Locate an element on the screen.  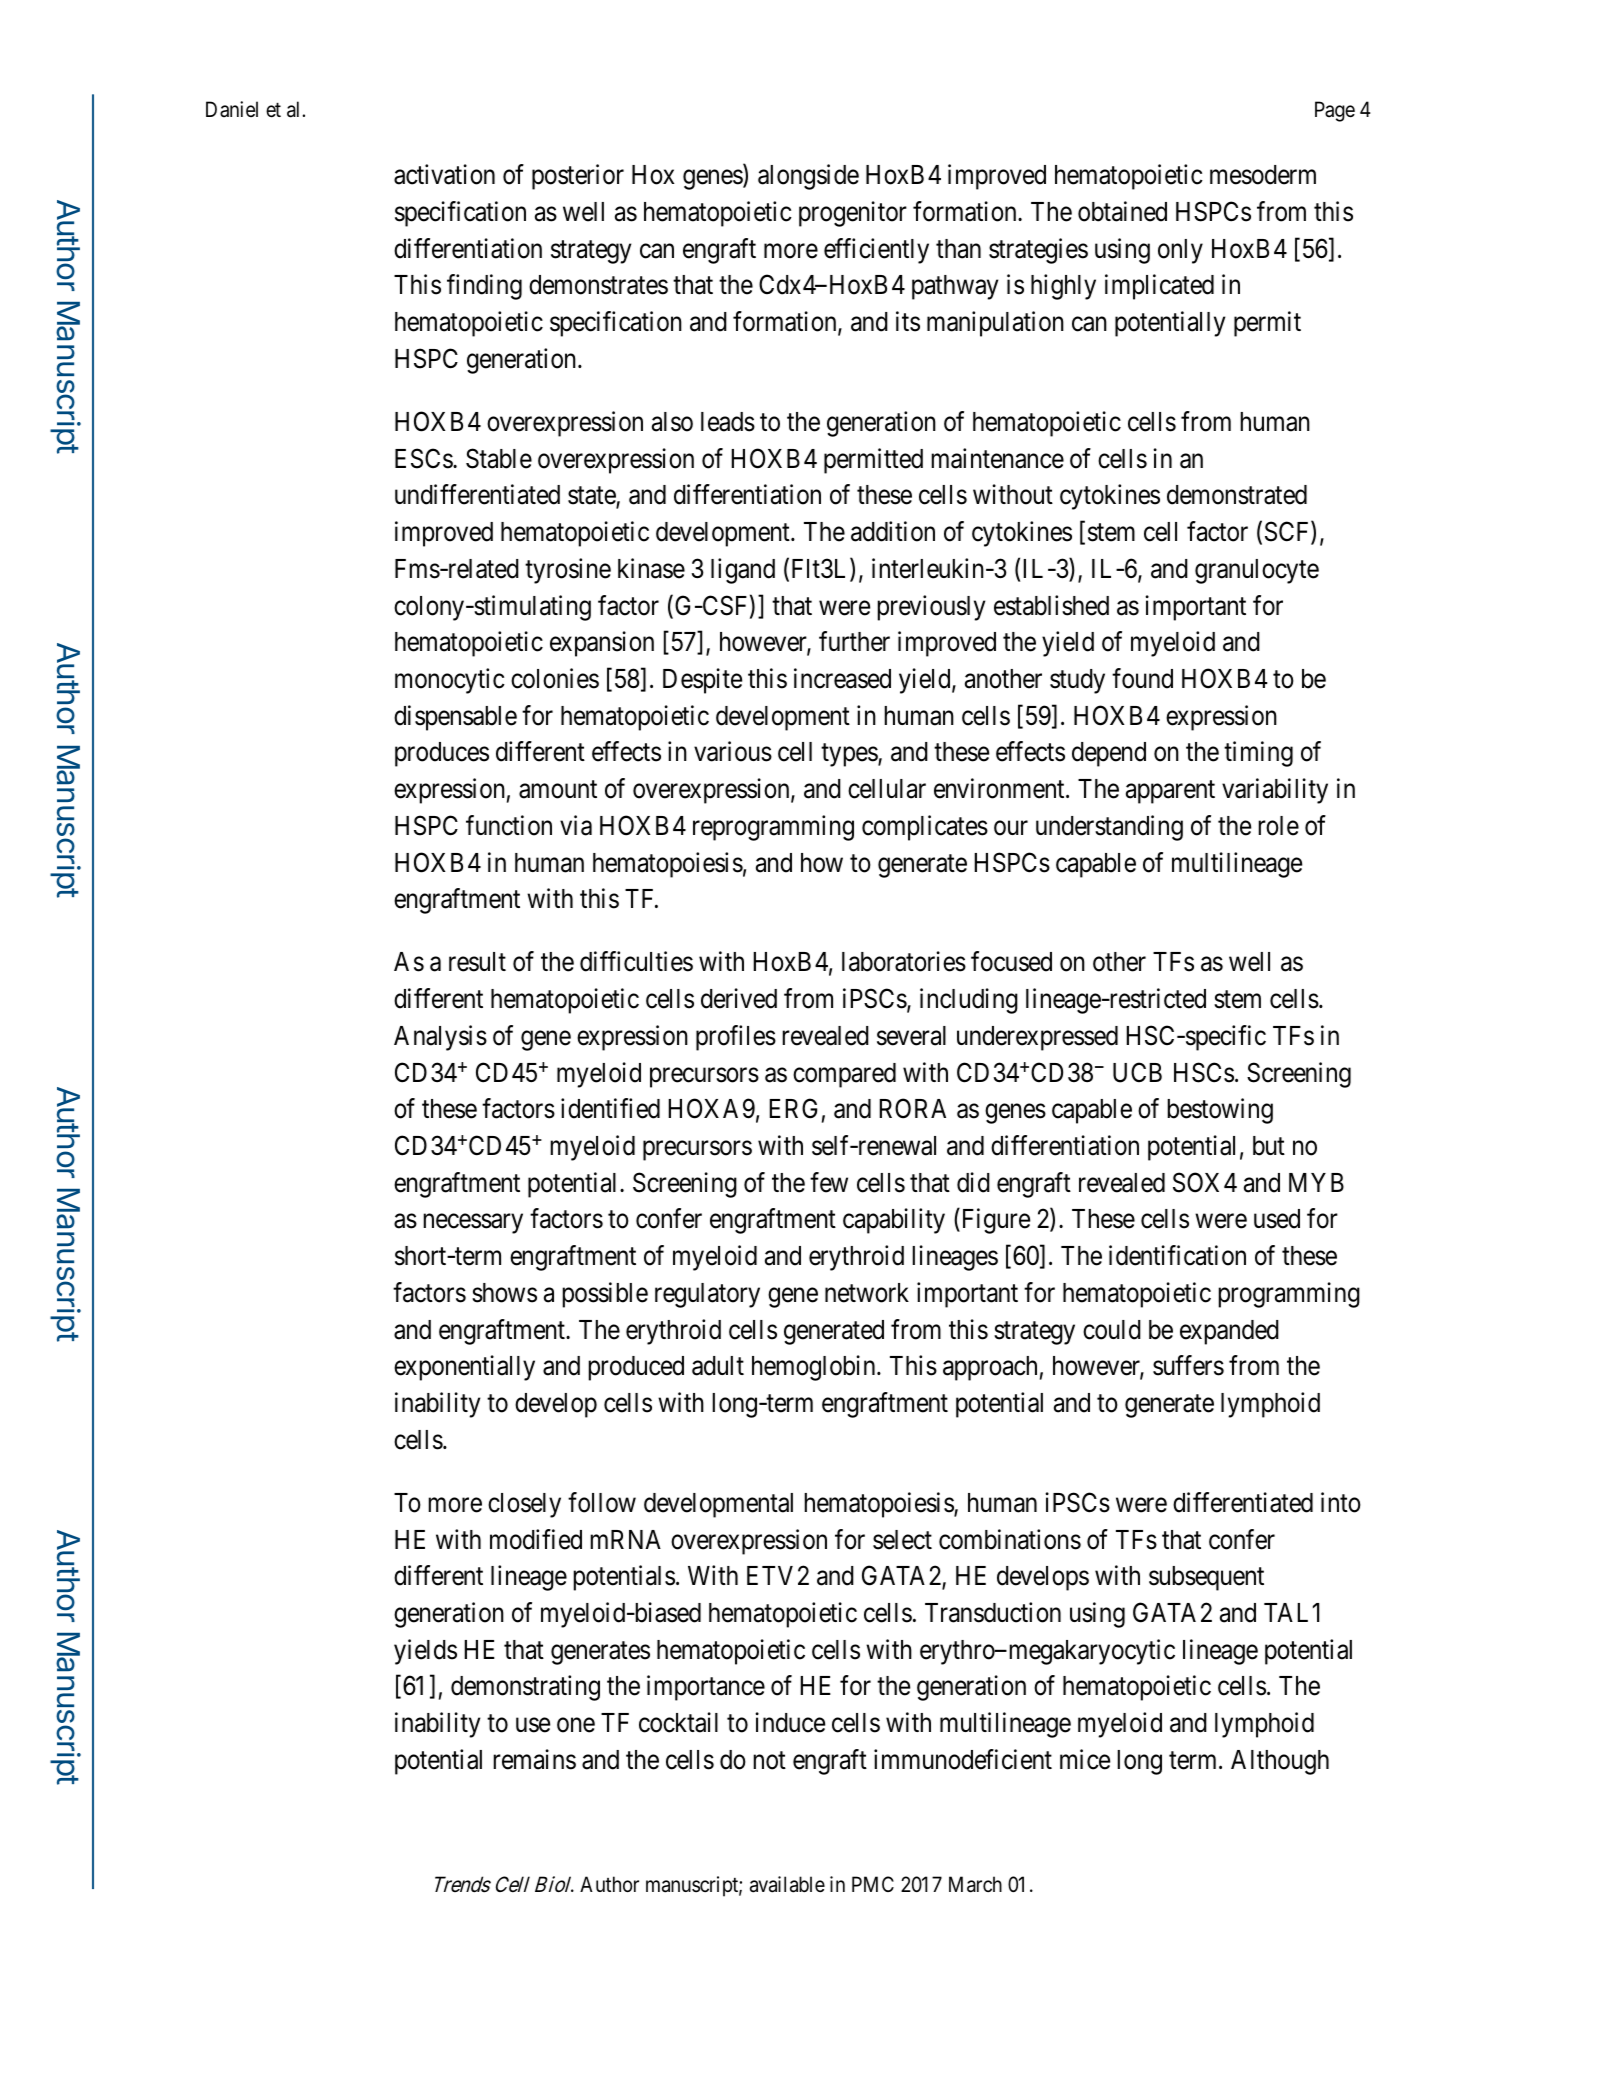
Although is located at coordinates (1280, 1762).
